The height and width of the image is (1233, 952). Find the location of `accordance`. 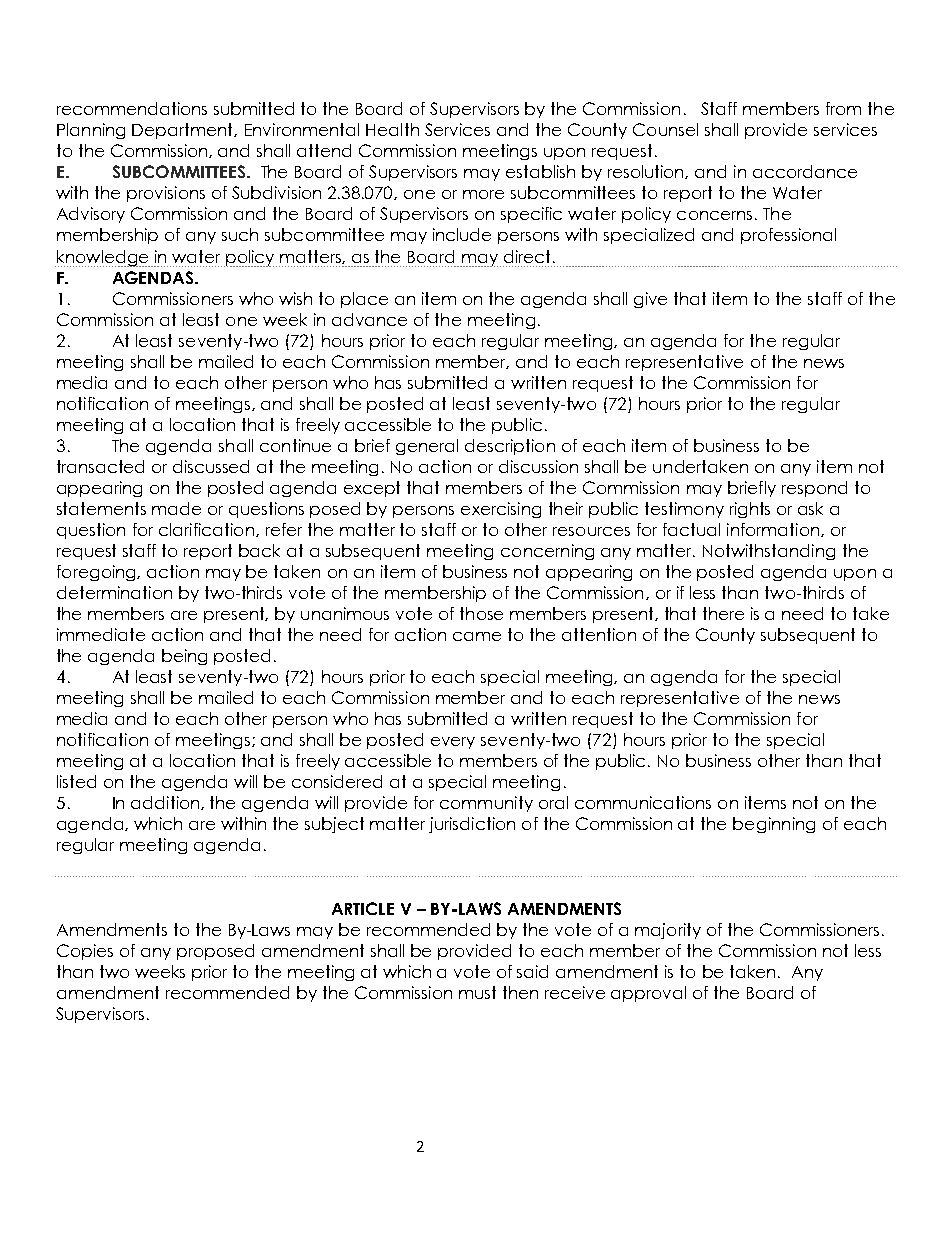

accordance is located at coordinates (805, 171).
